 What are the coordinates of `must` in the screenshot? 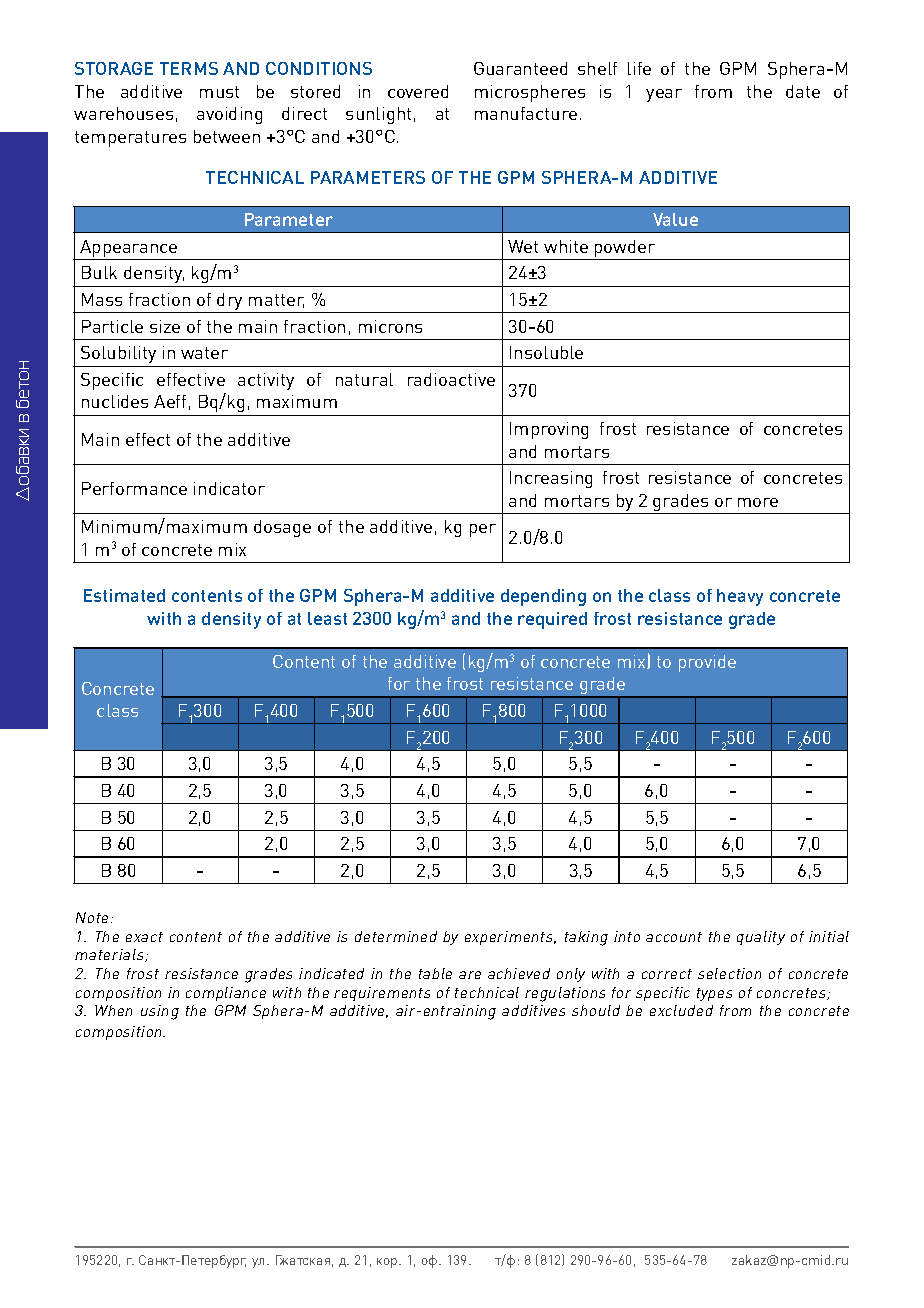 It's located at (219, 92).
